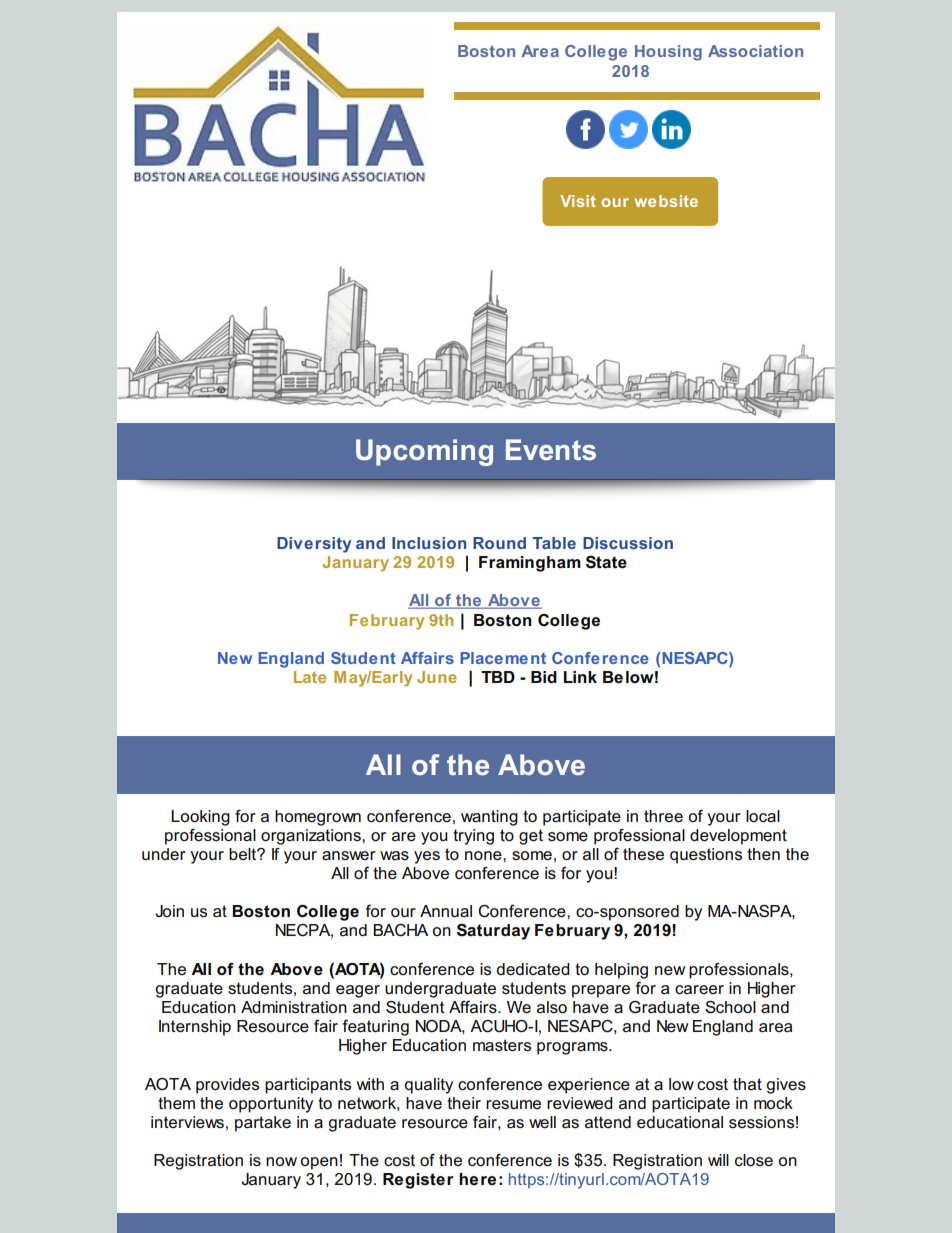 The image size is (952, 1233). I want to click on Association, so click(755, 51).
